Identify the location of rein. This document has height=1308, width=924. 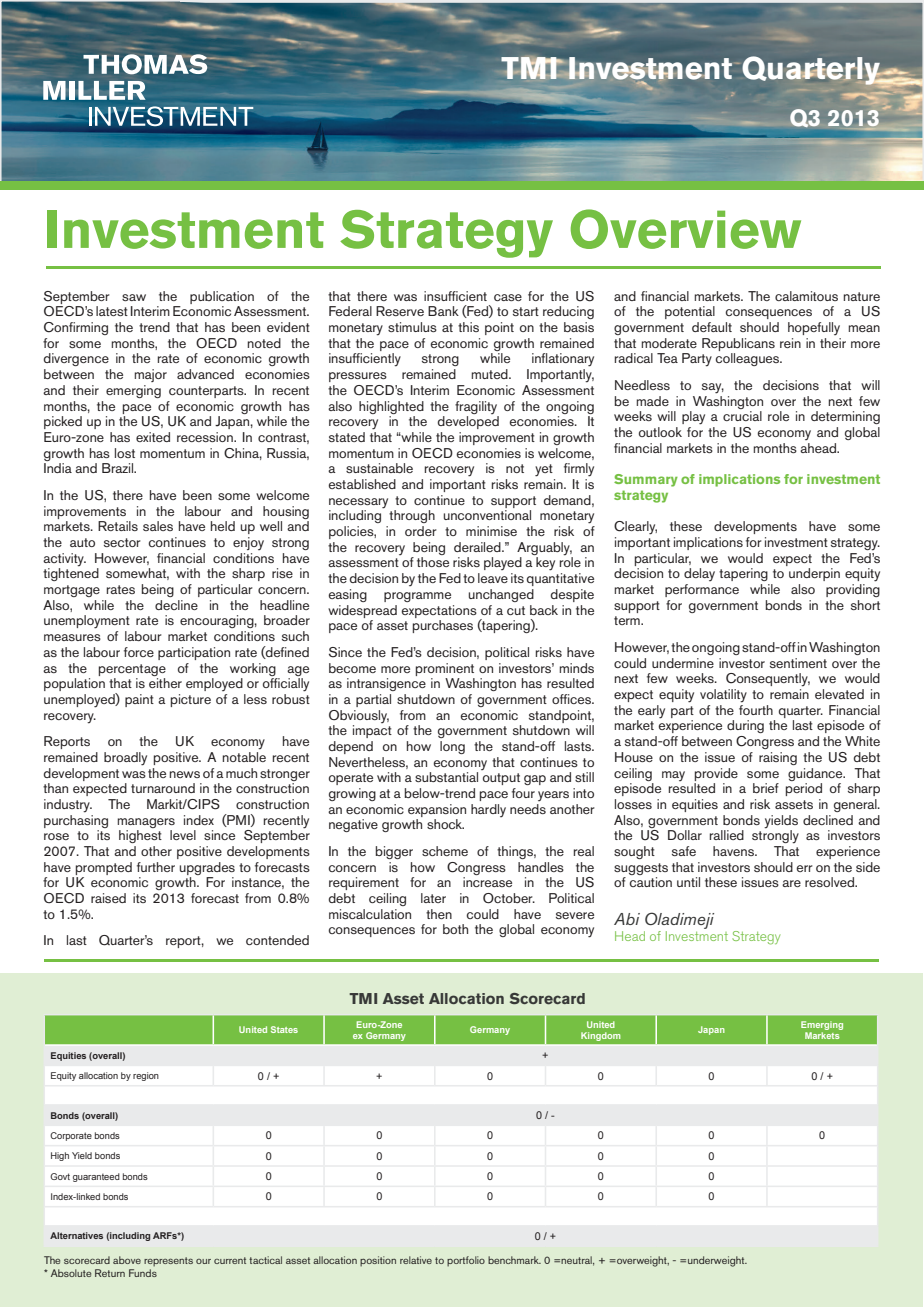
(790, 343).
